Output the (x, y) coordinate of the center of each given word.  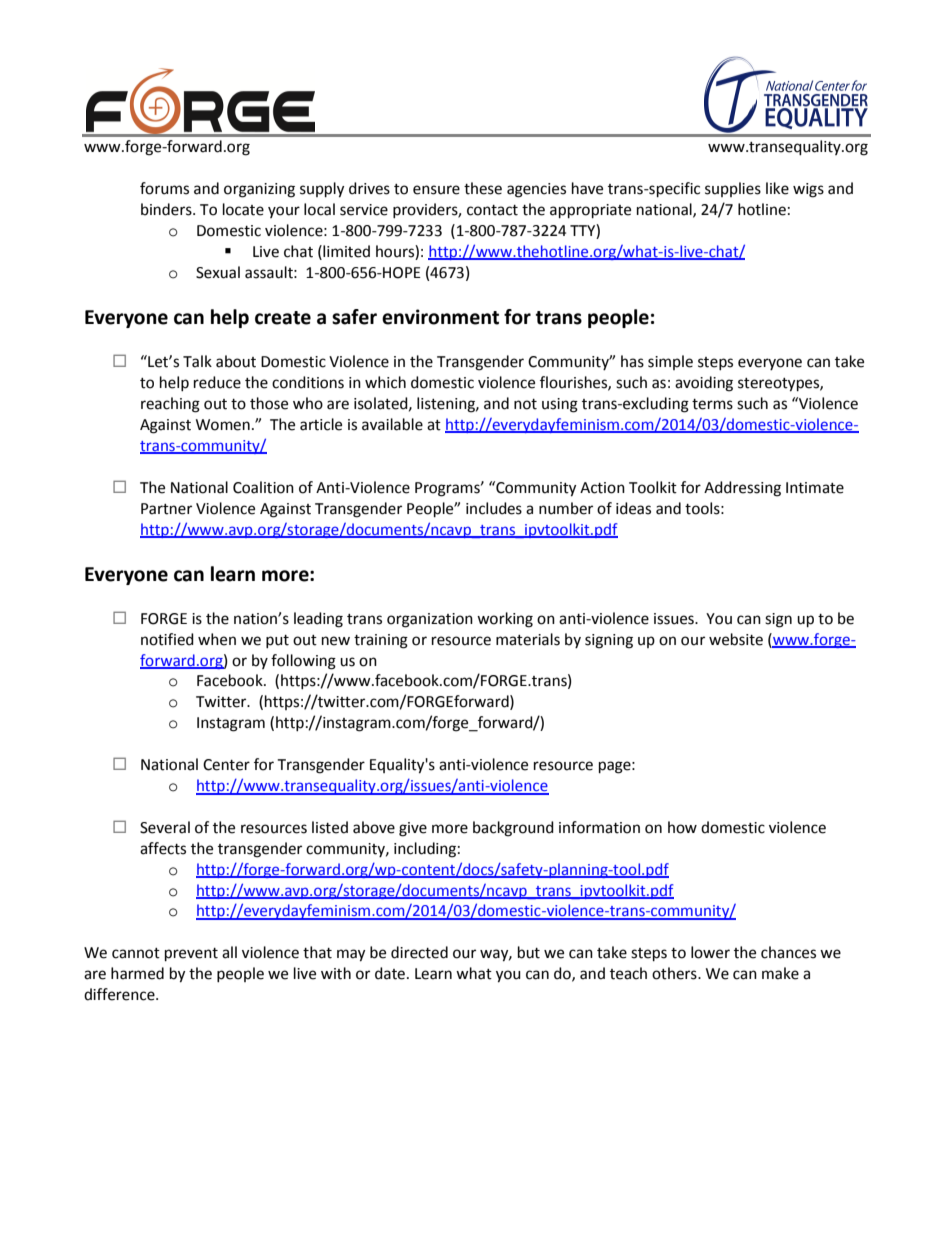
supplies (733, 189)
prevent (191, 955)
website (736, 639)
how (682, 827)
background (513, 829)
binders (167, 209)
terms (712, 404)
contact (492, 210)
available (392, 424)
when (217, 639)
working (505, 620)
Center (226, 765)
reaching (170, 405)
